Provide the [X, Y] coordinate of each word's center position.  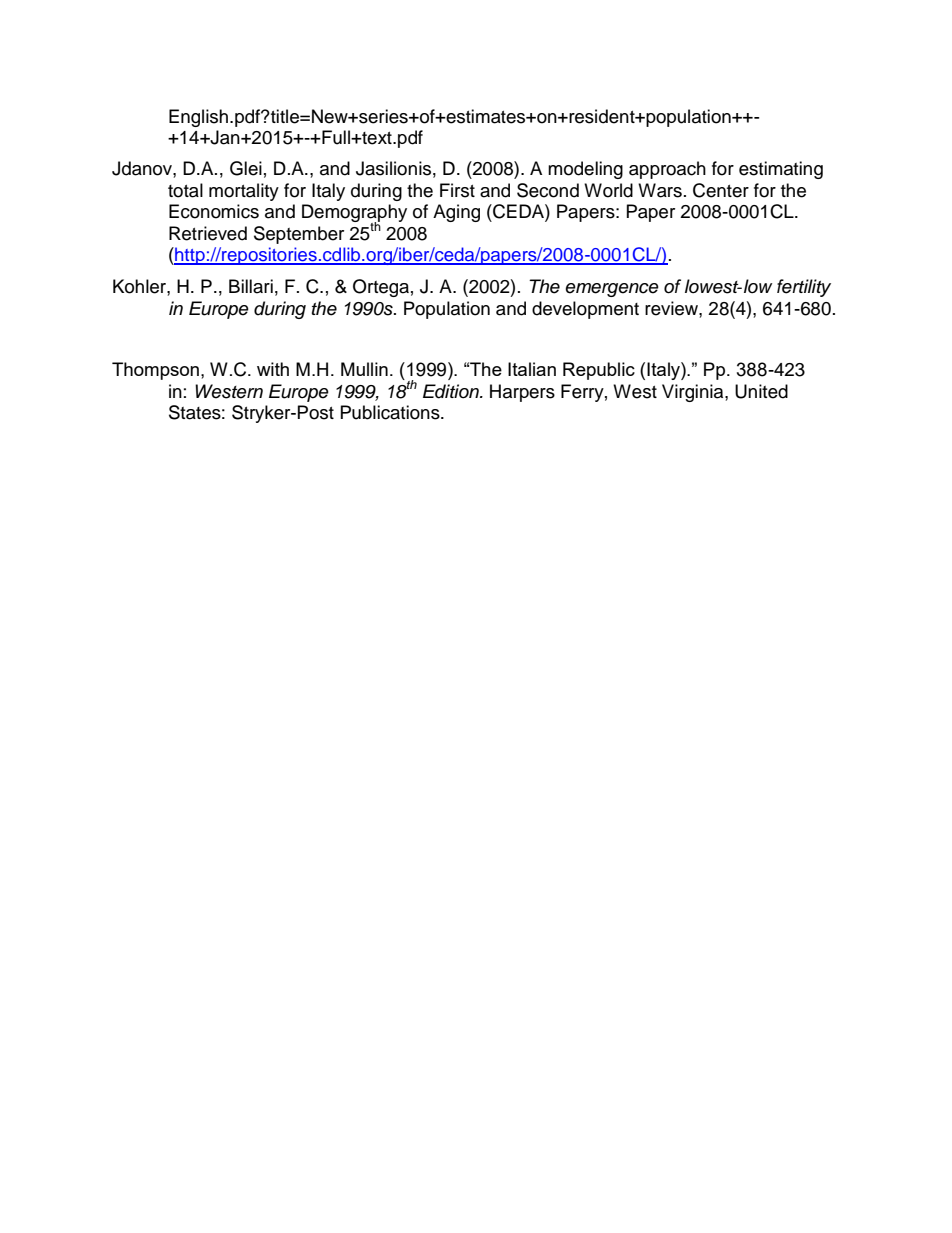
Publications [391, 412]
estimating [781, 170]
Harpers [522, 393]
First [457, 190]
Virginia [694, 393]
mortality [244, 192]
